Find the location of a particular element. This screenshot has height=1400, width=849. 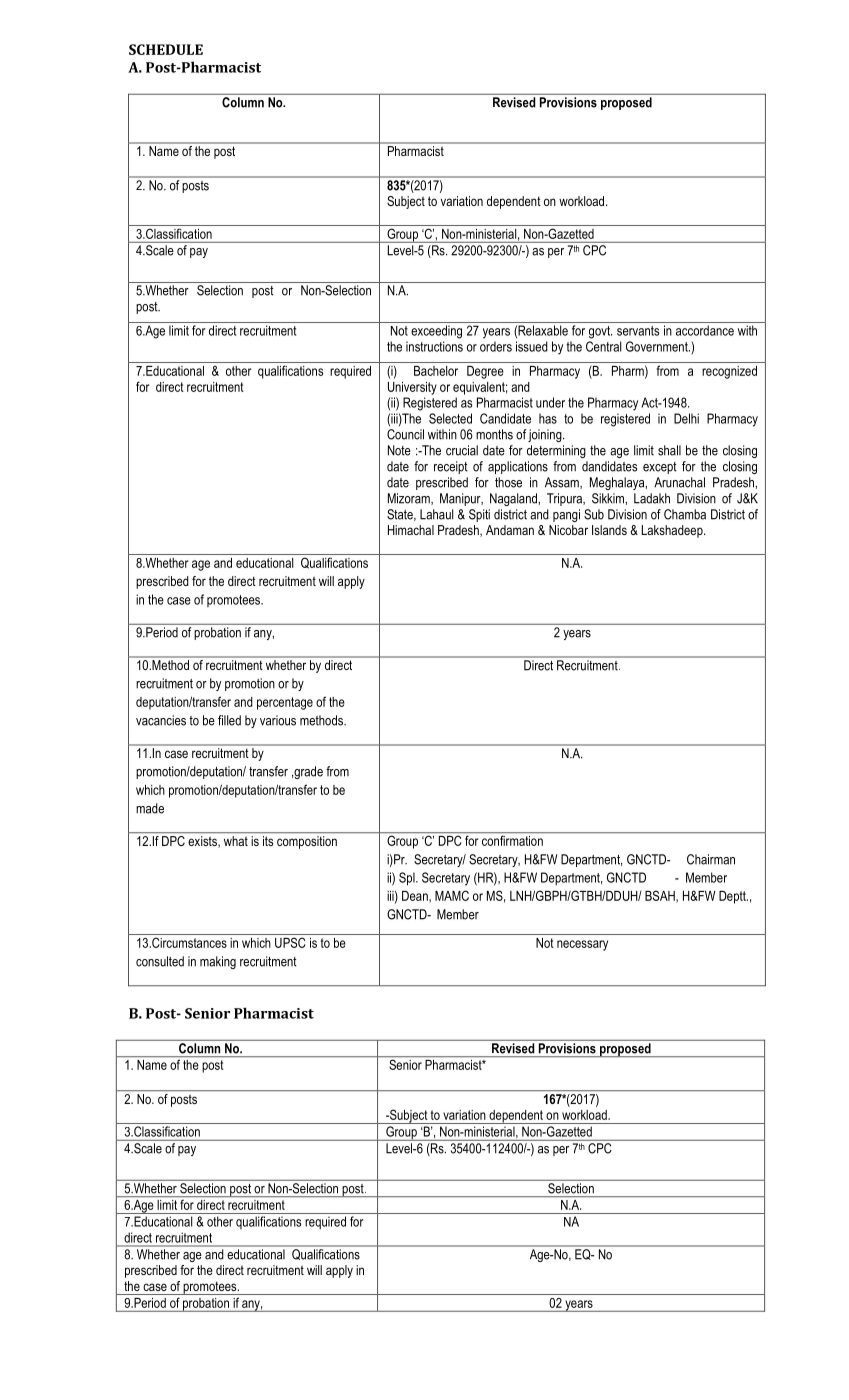

orders is located at coordinates (496, 346).
